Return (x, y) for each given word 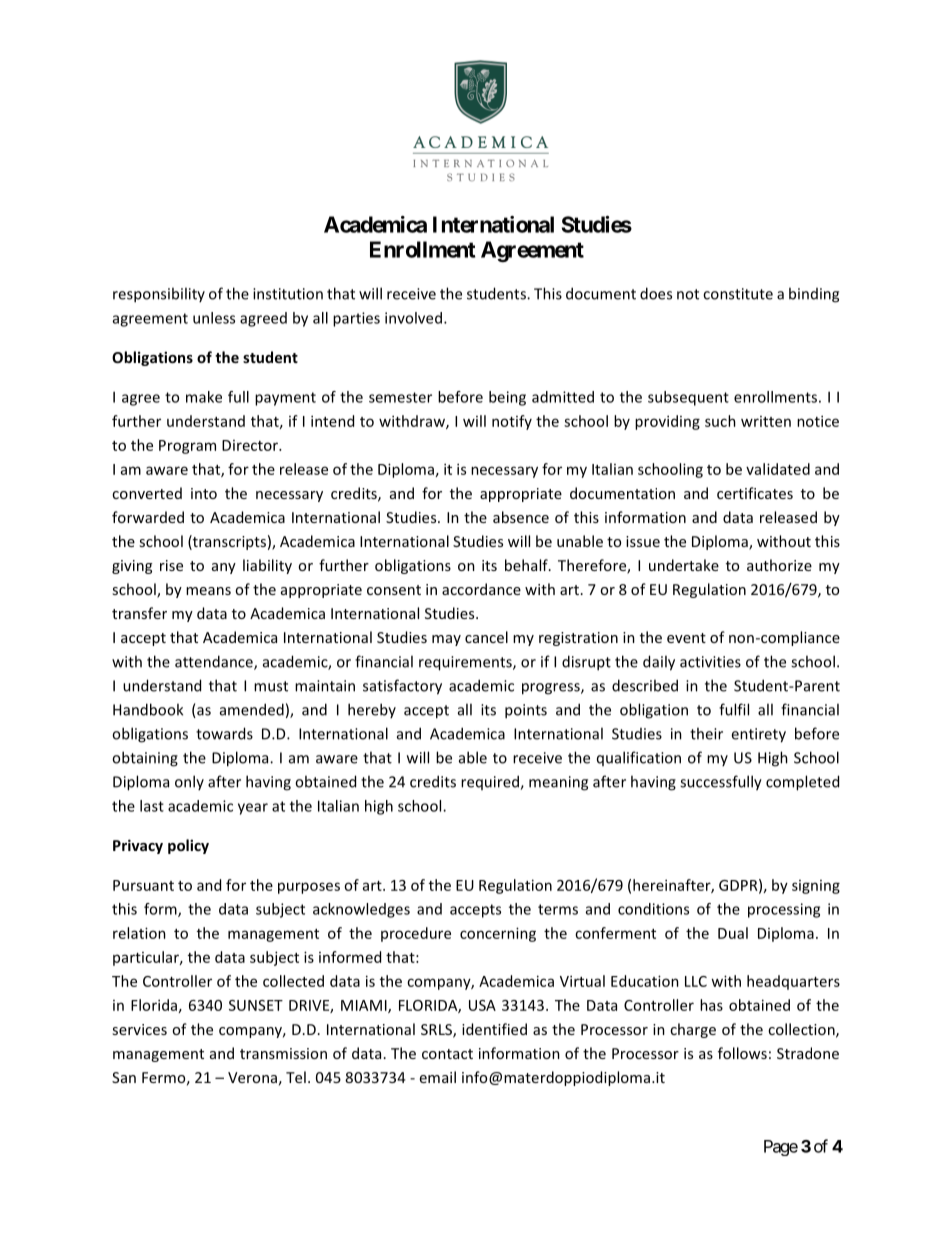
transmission (283, 1053)
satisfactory (402, 687)
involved (413, 318)
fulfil (734, 709)
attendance (215, 662)
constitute (738, 294)
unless (214, 318)
